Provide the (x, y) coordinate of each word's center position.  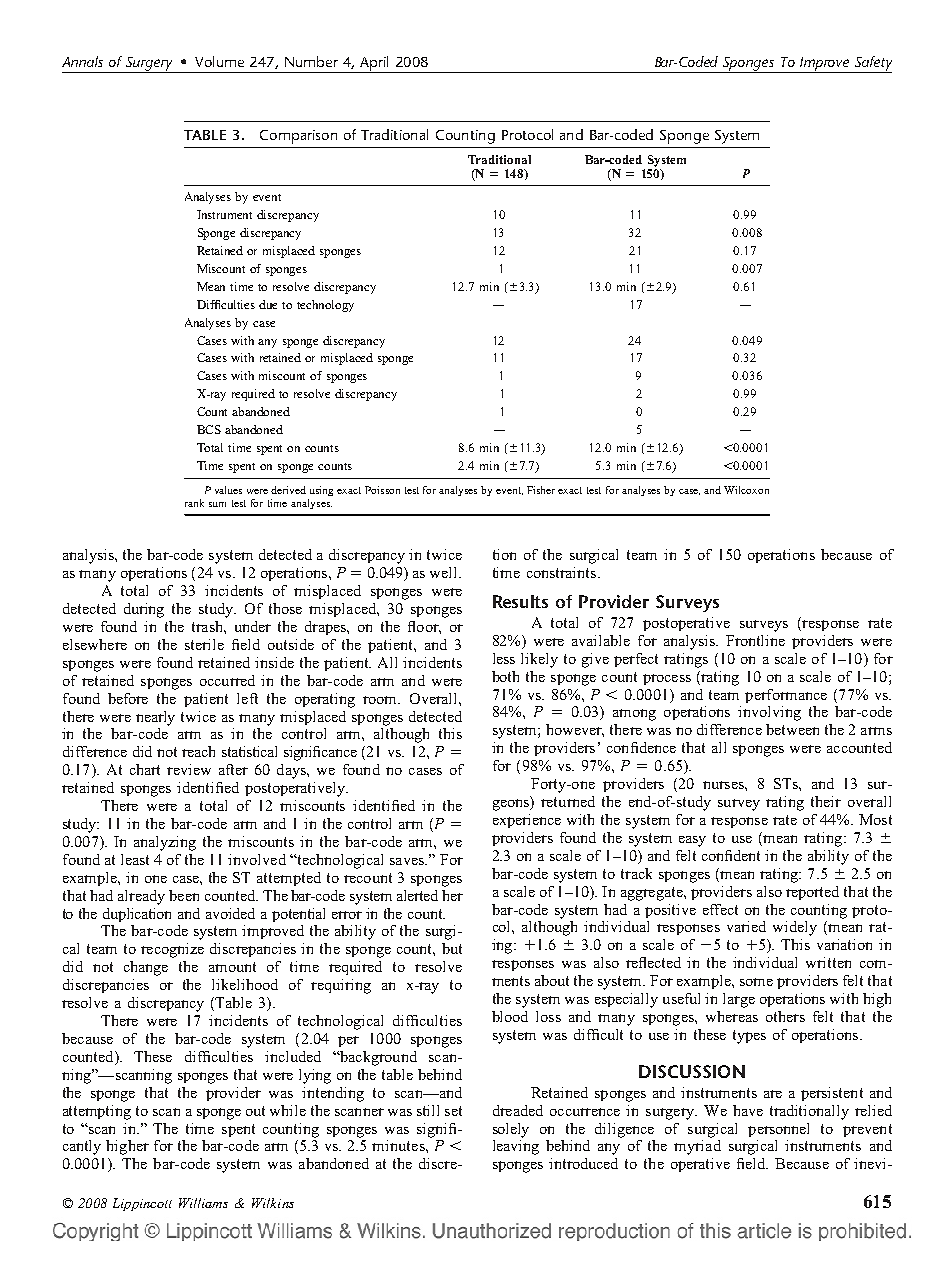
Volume (219, 61)
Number (311, 61)
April (374, 64)
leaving (516, 1147)
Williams (203, 1203)
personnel (778, 1130)
